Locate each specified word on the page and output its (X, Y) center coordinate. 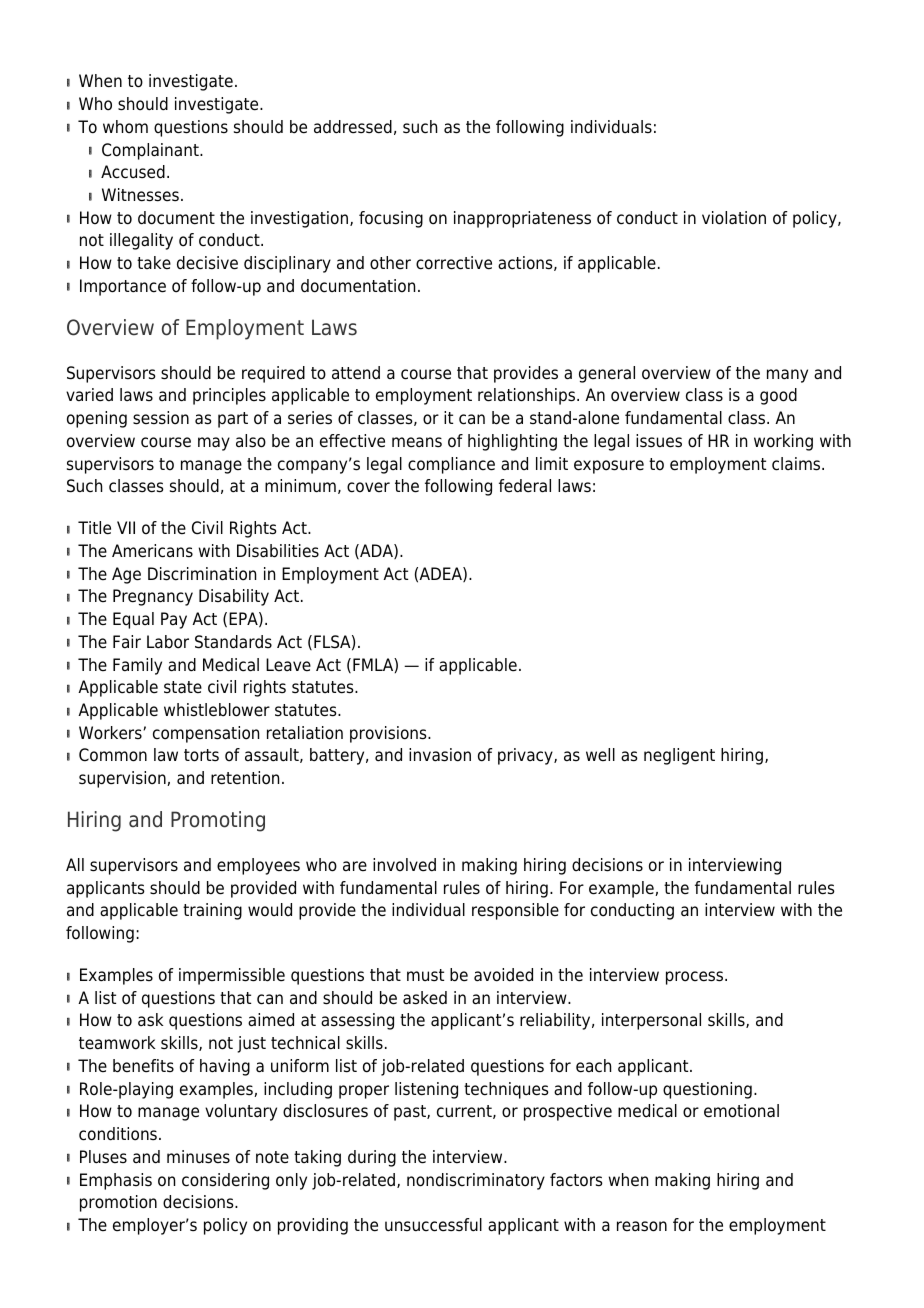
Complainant (151, 151)
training (212, 911)
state (183, 687)
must (425, 975)
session (161, 418)
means (417, 442)
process (696, 978)
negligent (679, 756)
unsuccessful (433, 1225)
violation (734, 218)
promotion (118, 1203)
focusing (391, 219)
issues (659, 441)
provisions (389, 734)
